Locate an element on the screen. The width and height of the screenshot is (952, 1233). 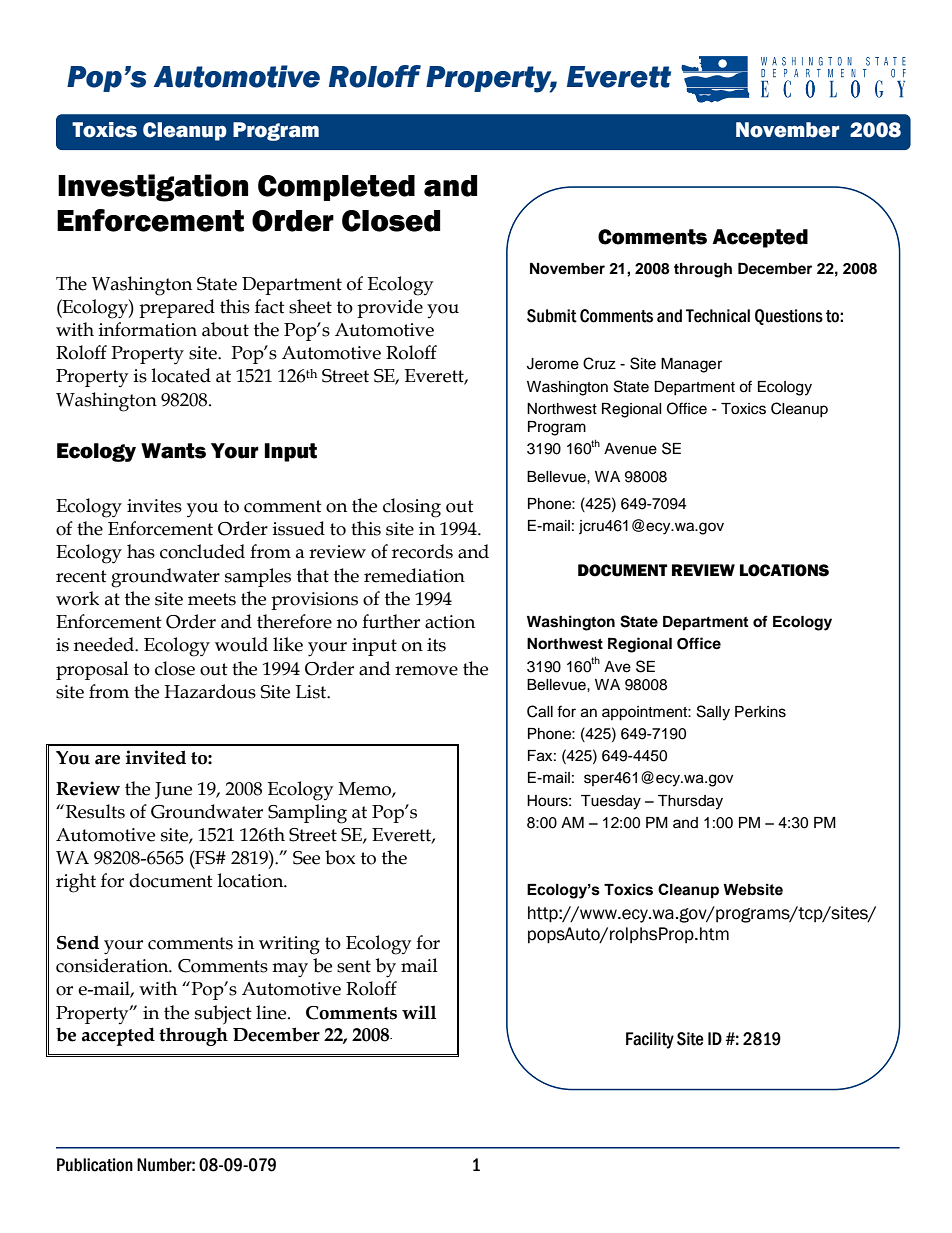
Technical is located at coordinates (718, 316).
